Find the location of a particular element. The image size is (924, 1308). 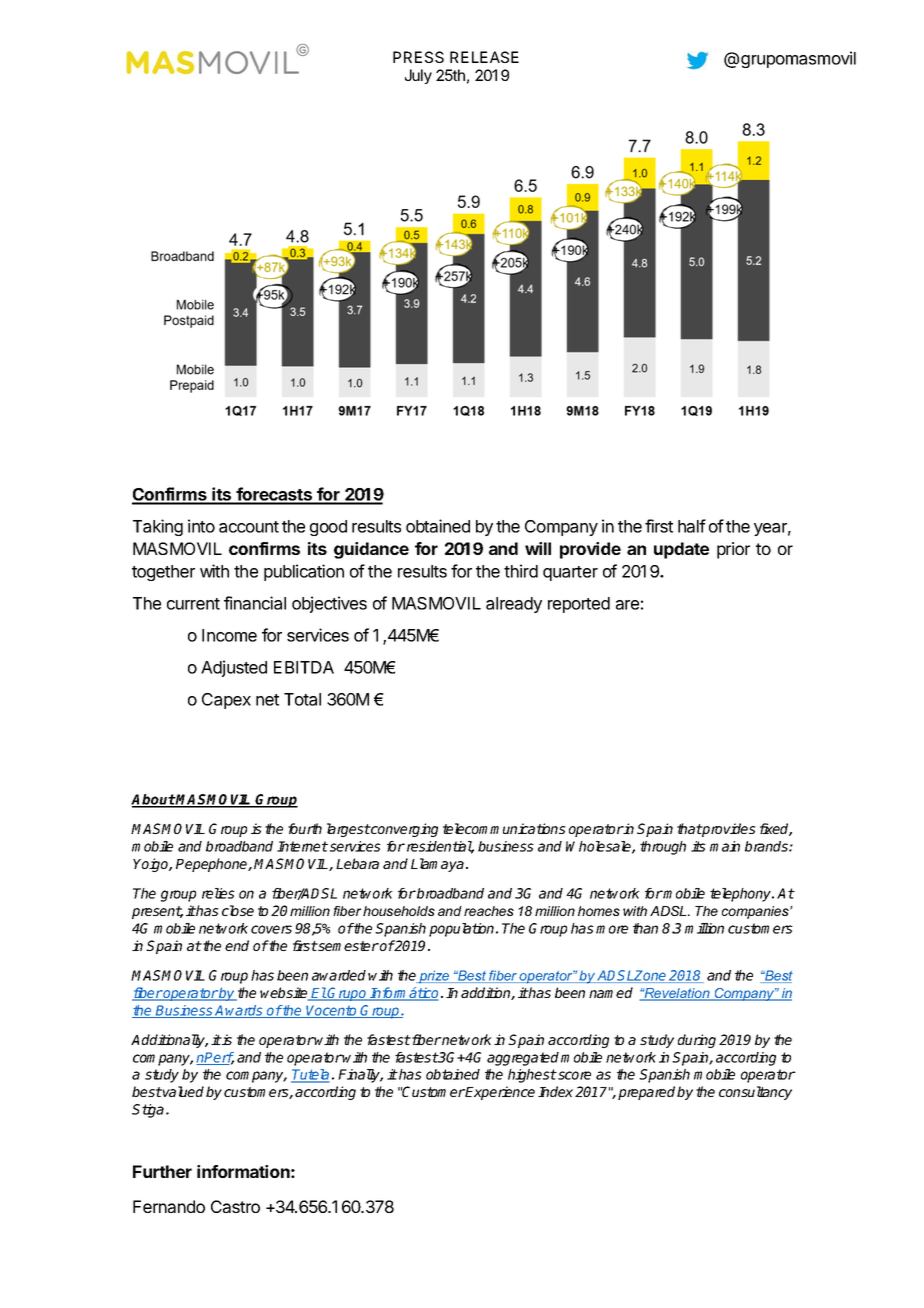

half is located at coordinates (692, 526).
